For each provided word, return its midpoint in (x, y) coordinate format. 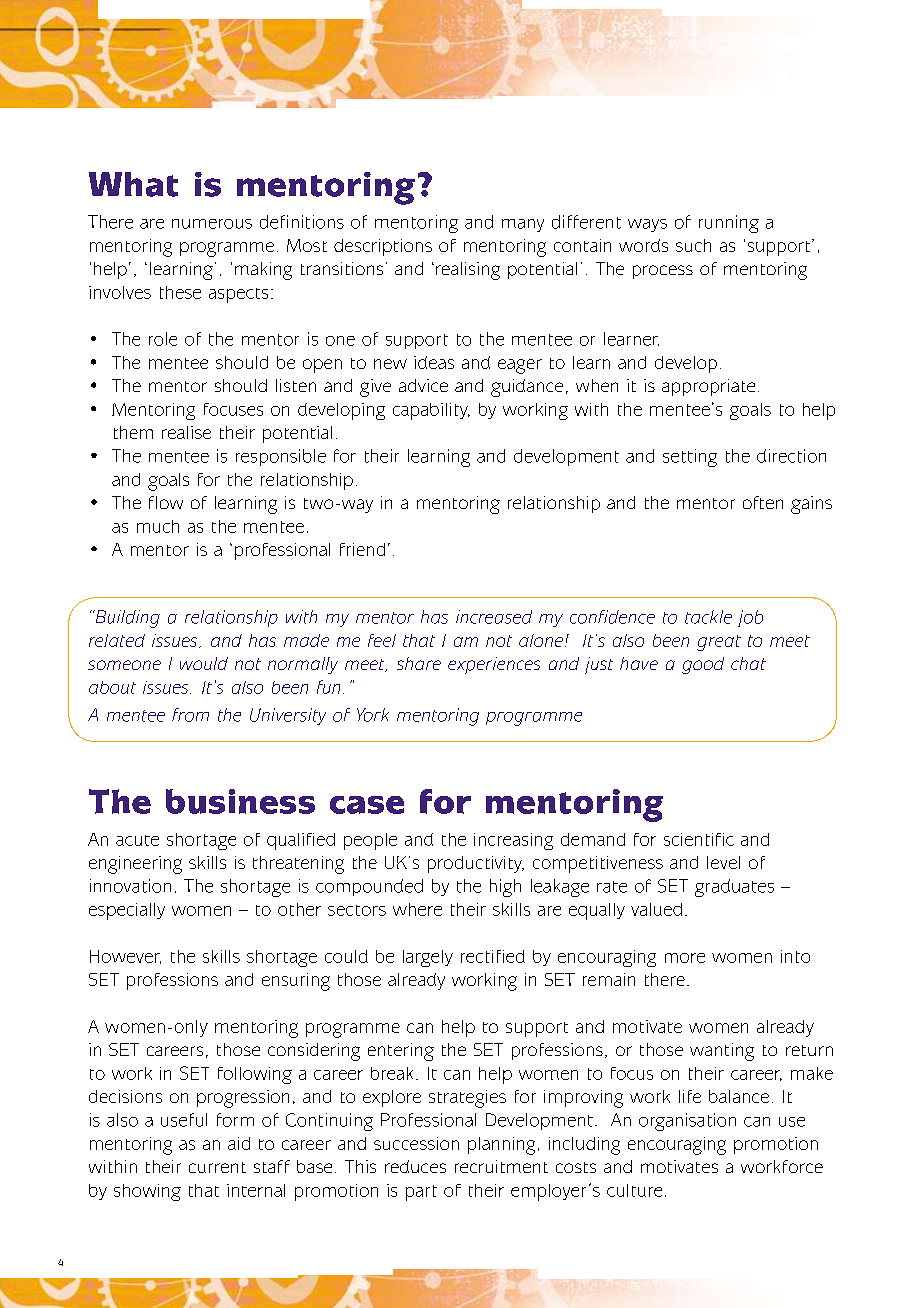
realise (186, 432)
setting (690, 458)
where (417, 909)
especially (127, 911)
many (523, 225)
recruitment (501, 1166)
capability (431, 411)
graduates (734, 888)
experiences (494, 665)
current (217, 1167)
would (204, 663)
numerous (212, 224)
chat (748, 663)
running (729, 224)
